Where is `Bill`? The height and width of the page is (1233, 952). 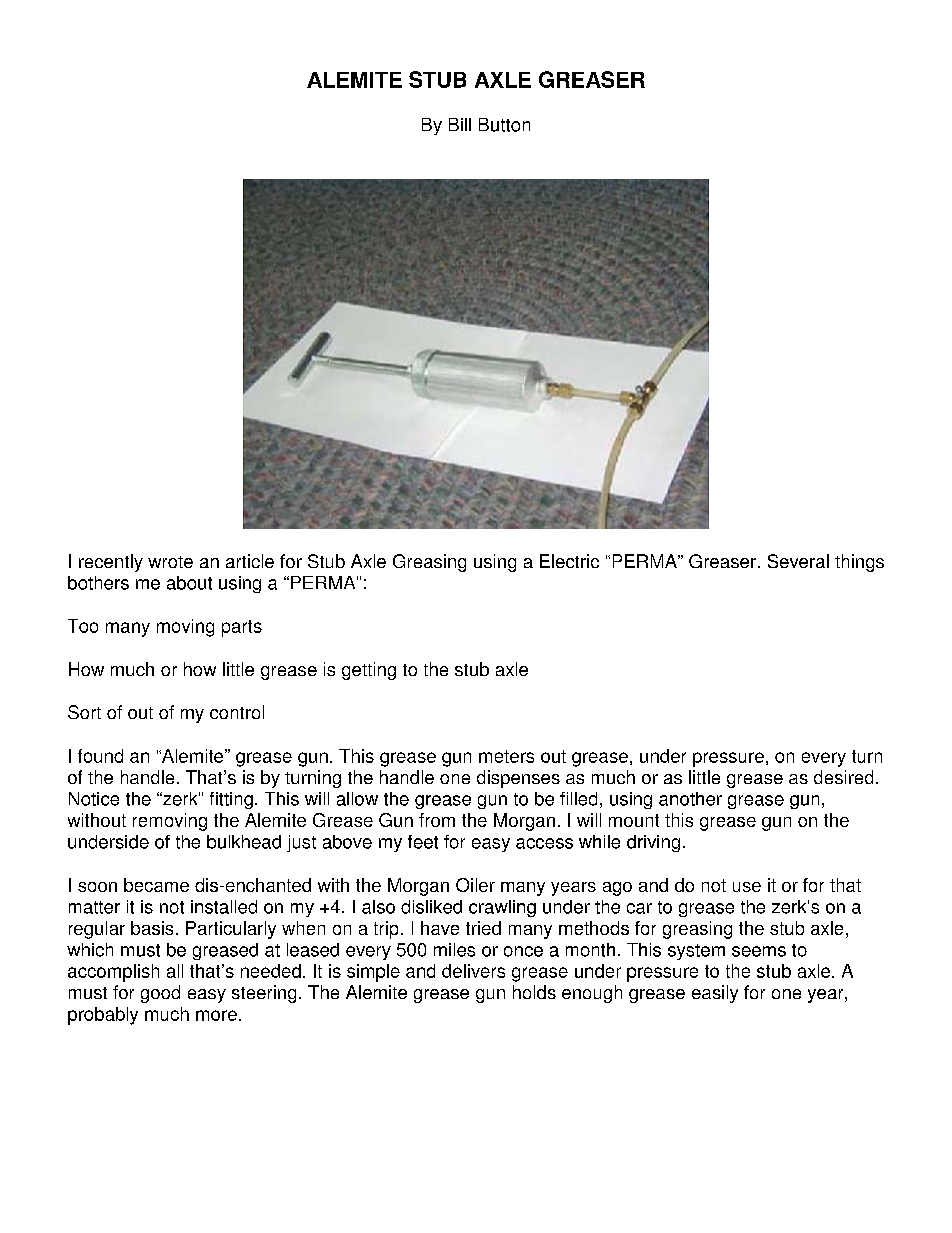
Bill is located at coordinates (460, 124).
